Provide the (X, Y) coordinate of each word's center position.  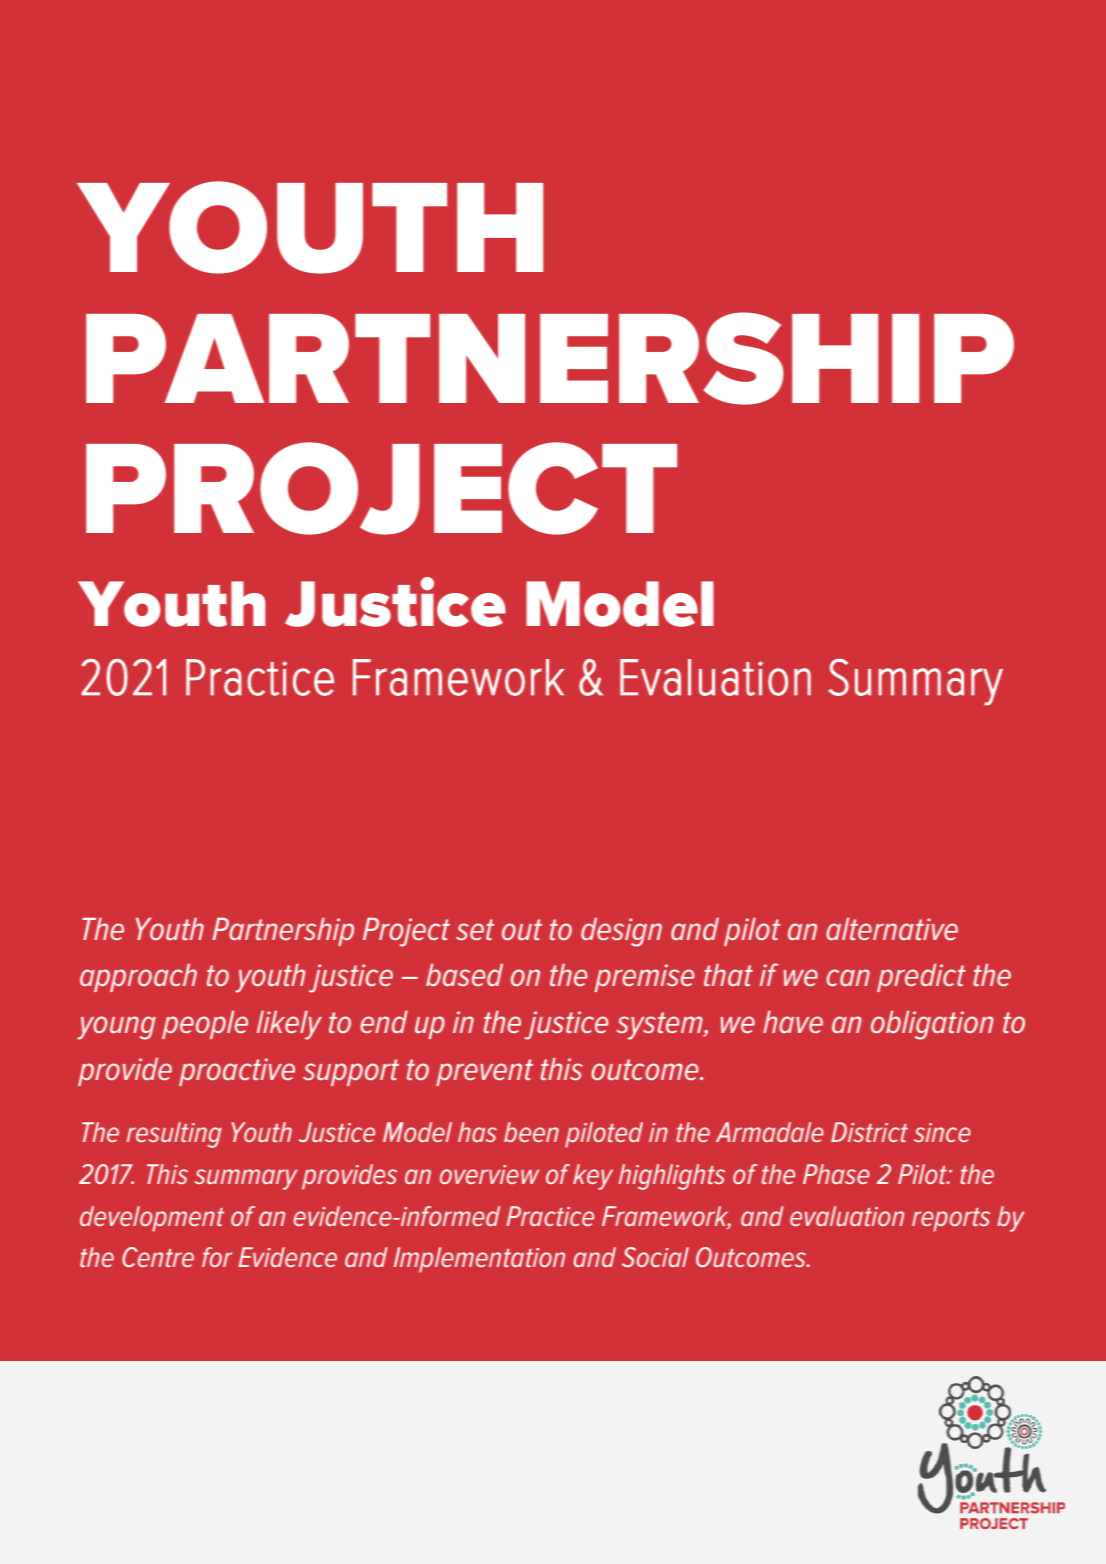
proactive (237, 1072)
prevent (484, 1072)
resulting (174, 1135)
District (869, 1132)
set (475, 930)
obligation (932, 1025)
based (464, 975)
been (531, 1132)
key (593, 1177)
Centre (158, 1257)
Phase (836, 1174)
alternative (892, 929)
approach (138, 978)
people (205, 1025)
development (152, 1219)
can (848, 978)
